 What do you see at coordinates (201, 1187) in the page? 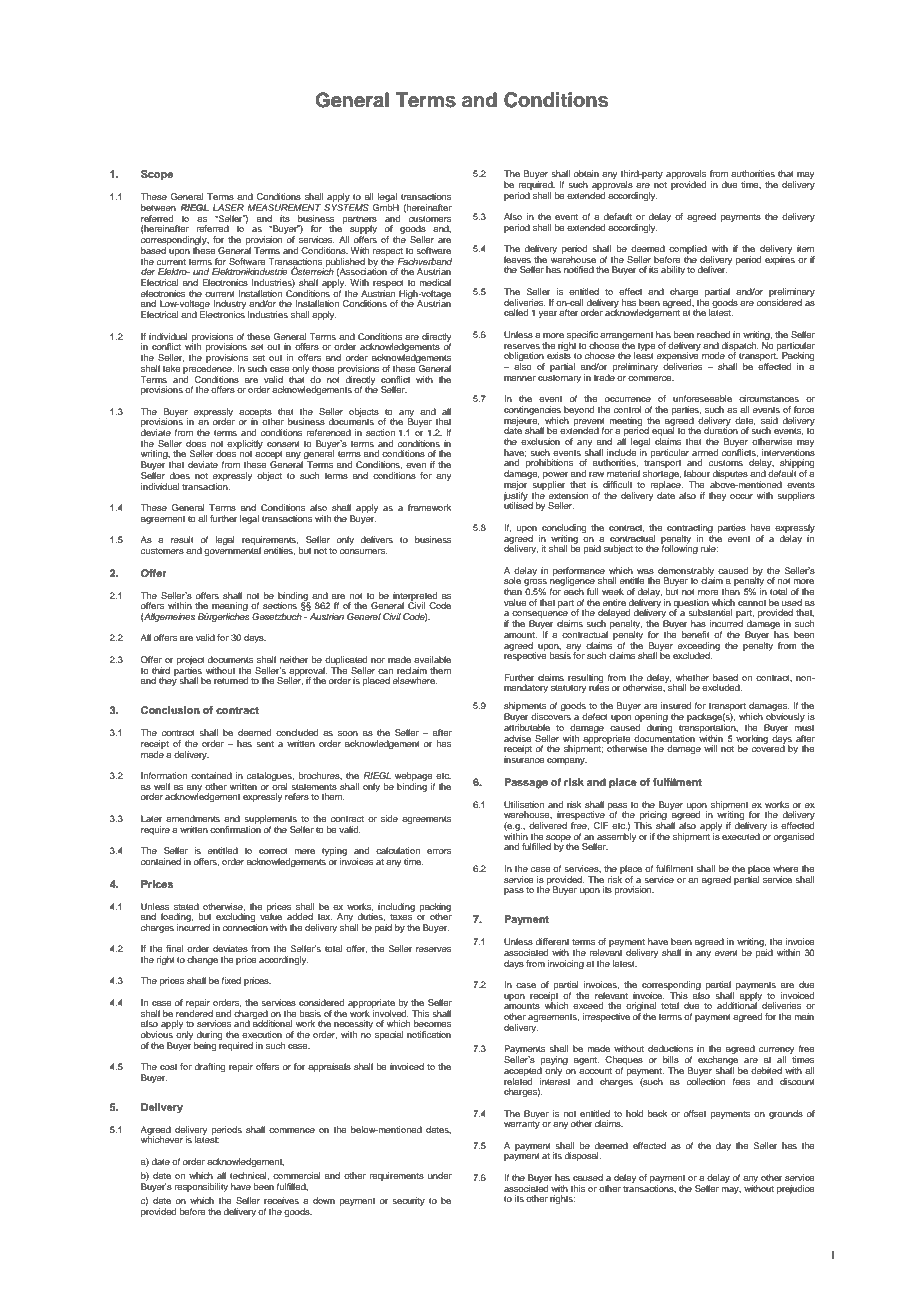
I see `responsibility` at bounding box center [201, 1187].
